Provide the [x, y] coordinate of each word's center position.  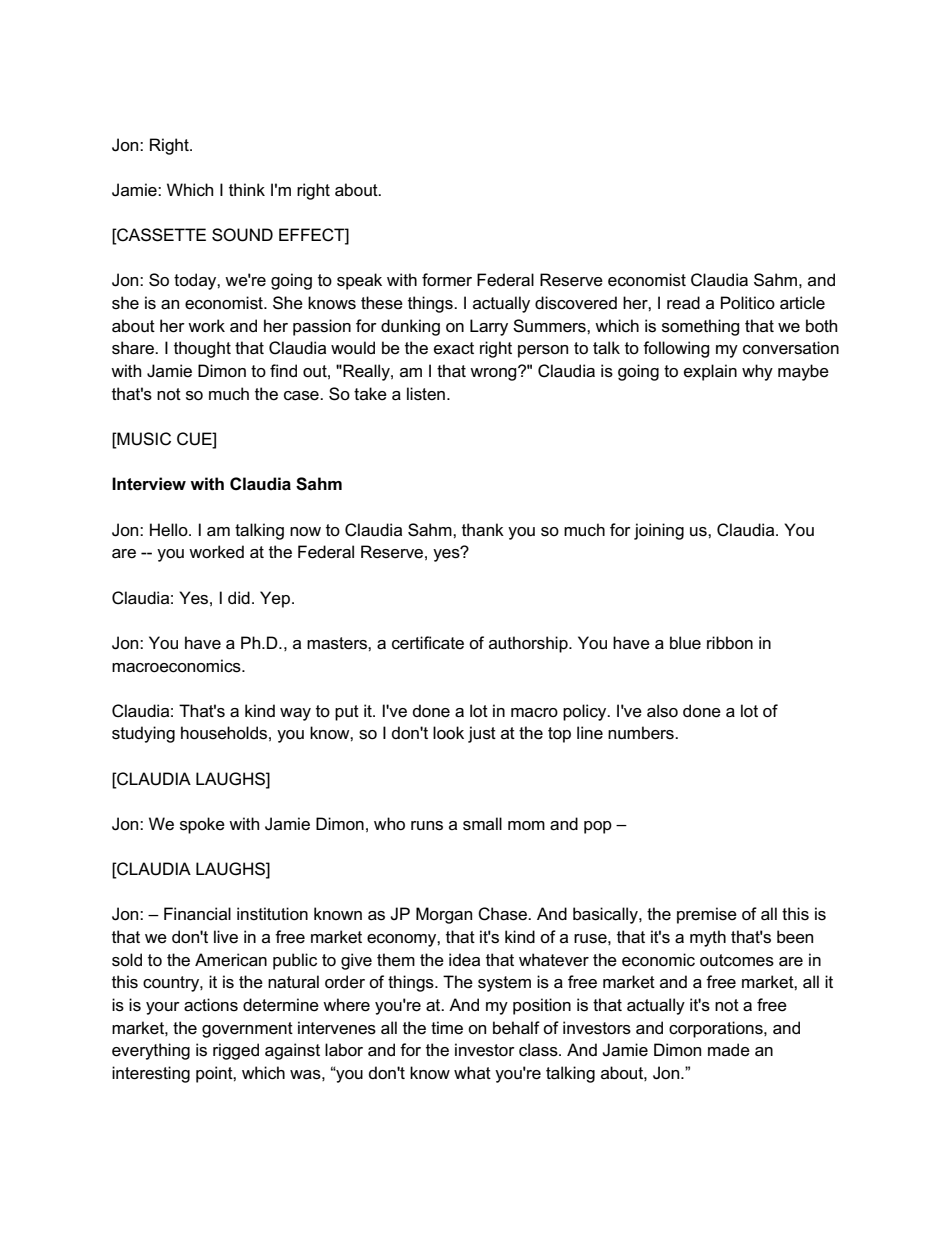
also [662, 711]
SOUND [242, 235]
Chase [503, 914]
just [482, 734]
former [447, 280]
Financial [197, 914]
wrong [494, 373]
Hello [170, 529]
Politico [748, 303]
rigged [236, 1051]
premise [707, 915]
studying [143, 734]
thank [483, 530]
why [757, 372]
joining [659, 531]
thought [202, 349]
